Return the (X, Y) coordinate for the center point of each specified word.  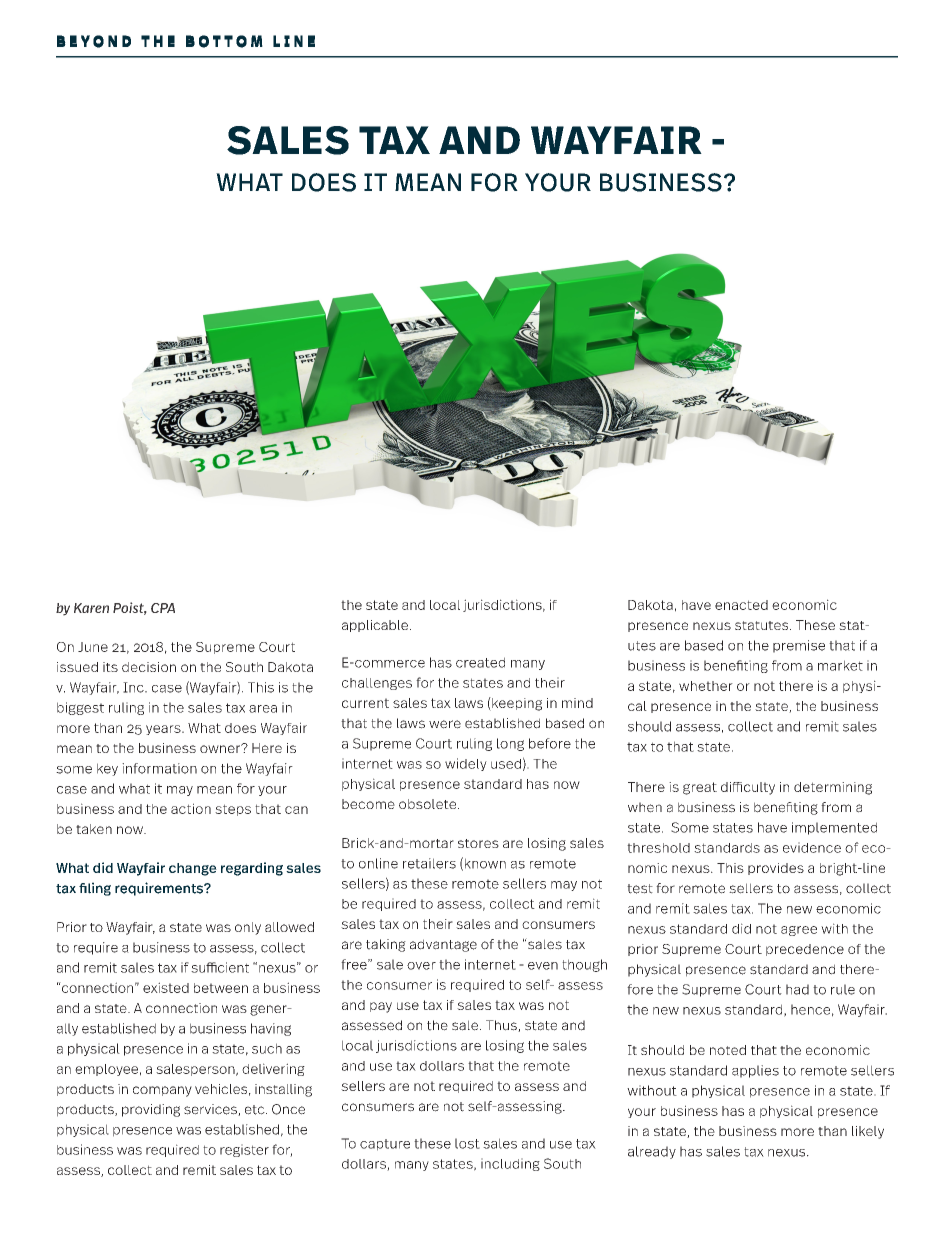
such (267, 1048)
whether (706, 686)
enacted (741, 605)
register (244, 1150)
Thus (502, 1026)
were (445, 724)
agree (799, 931)
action (191, 808)
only (248, 928)
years (164, 730)
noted (728, 1050)
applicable (375, 626)
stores (478, 843)
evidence (812, 847)
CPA (163, 608)
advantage (443, 945)
